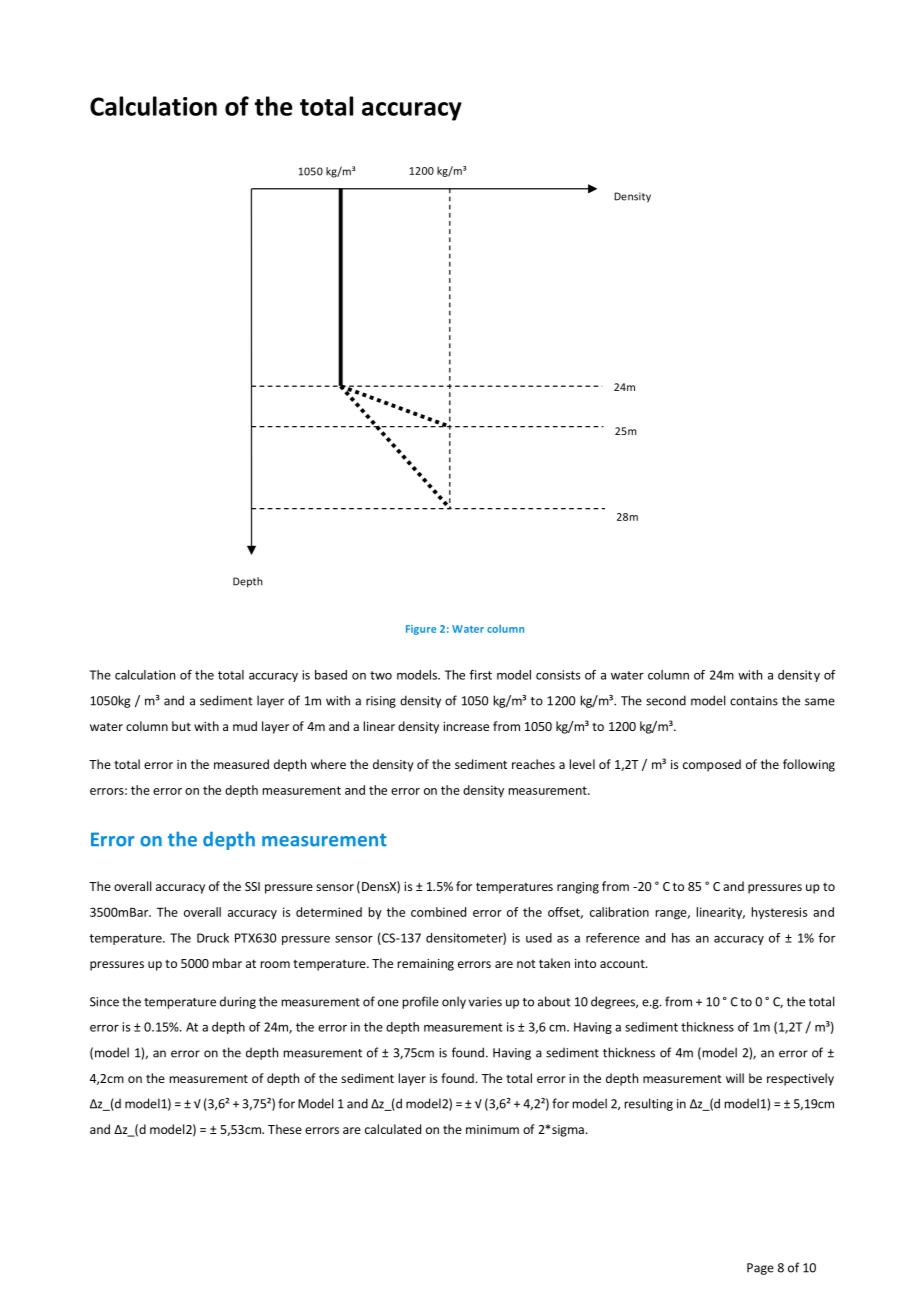 The height and width of the image is (1307, 924). What do you see at coordinates (492, 1129) in the image?
I see `minimum` at bounding box center [492, 1129].
